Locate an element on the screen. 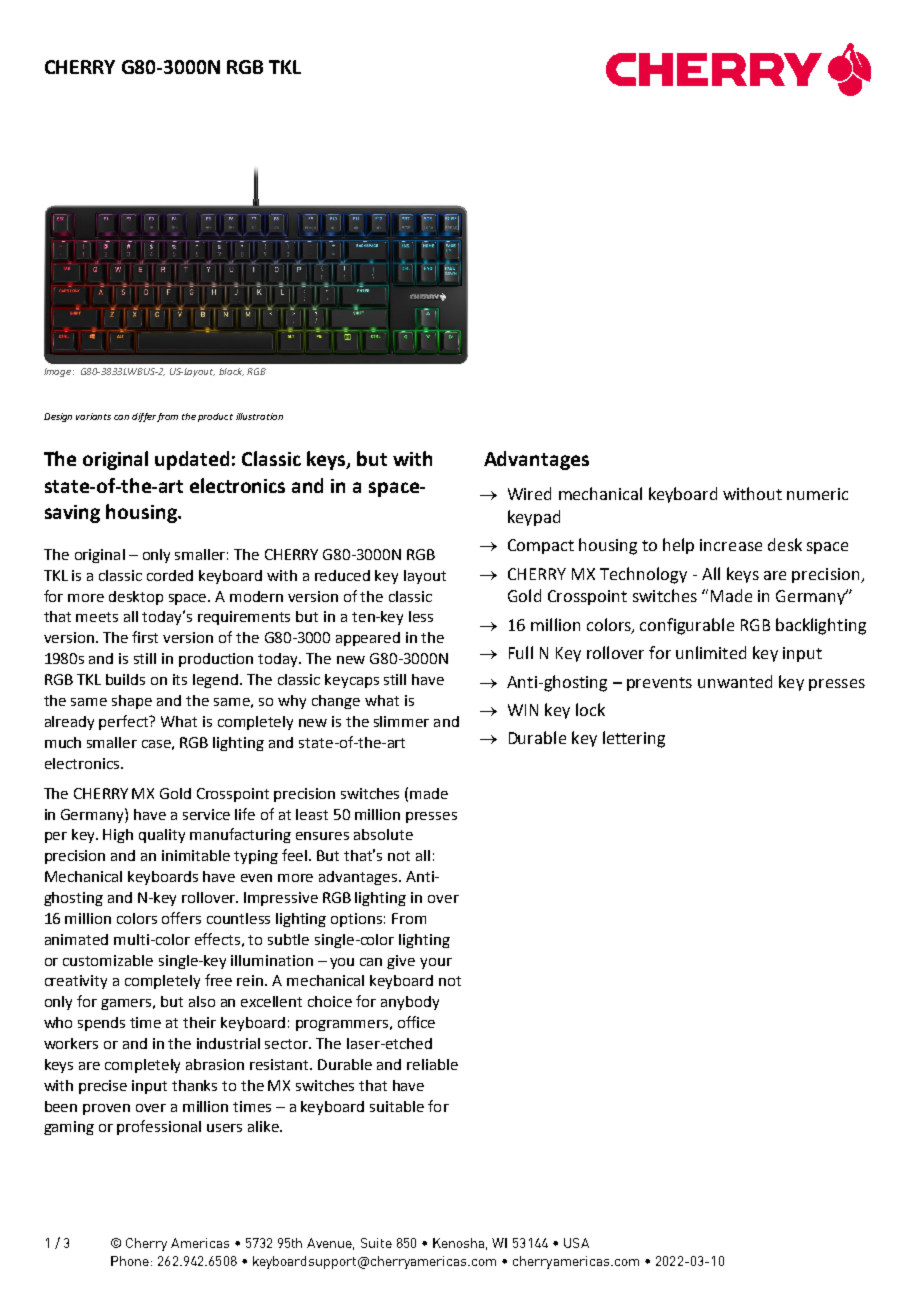 Image resolution: width=924 pixels, height=1308 pixels. USA is located at coordinates (576, 1243).
